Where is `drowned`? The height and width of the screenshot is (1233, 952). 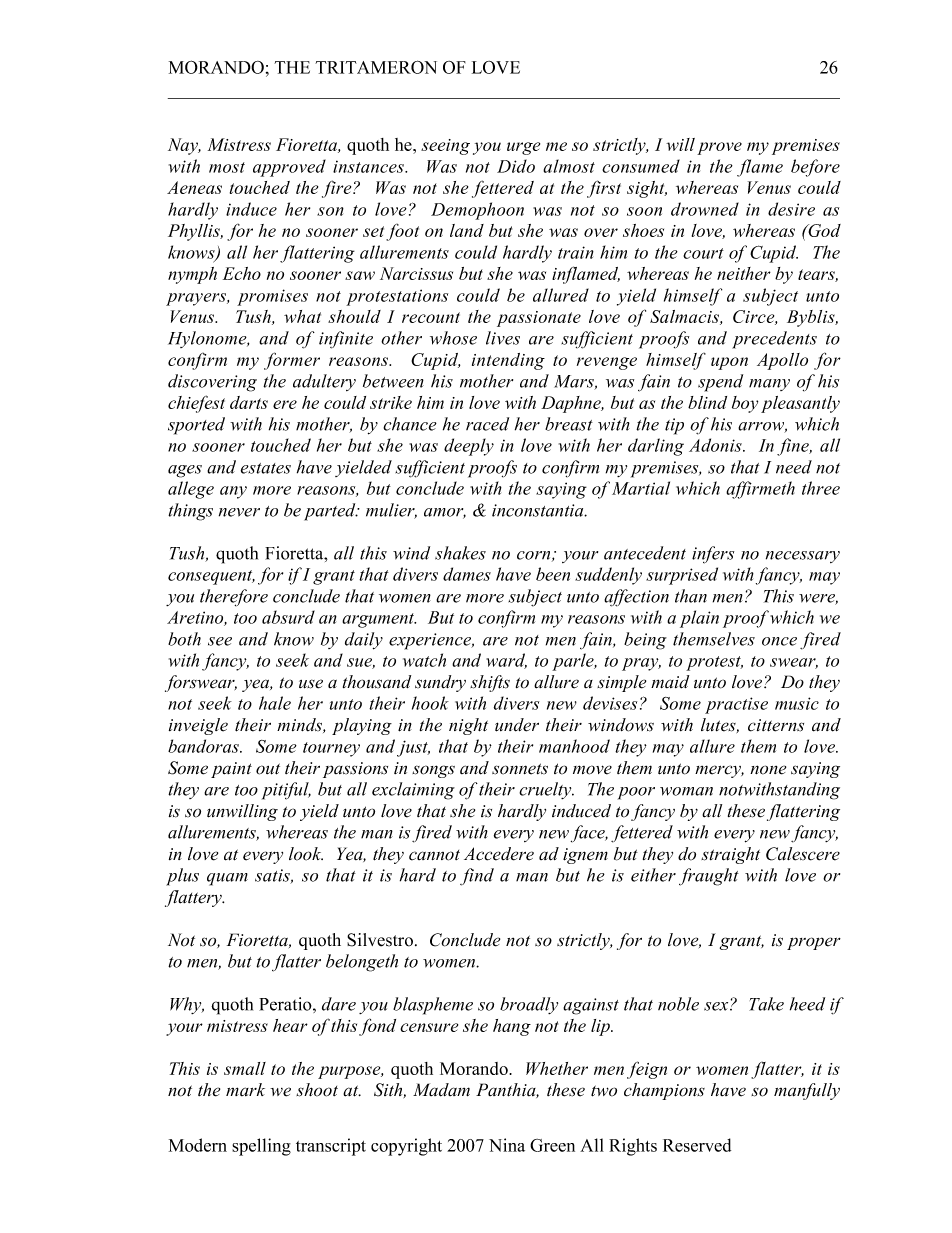 drowned is located at coordinates (705, 209).
